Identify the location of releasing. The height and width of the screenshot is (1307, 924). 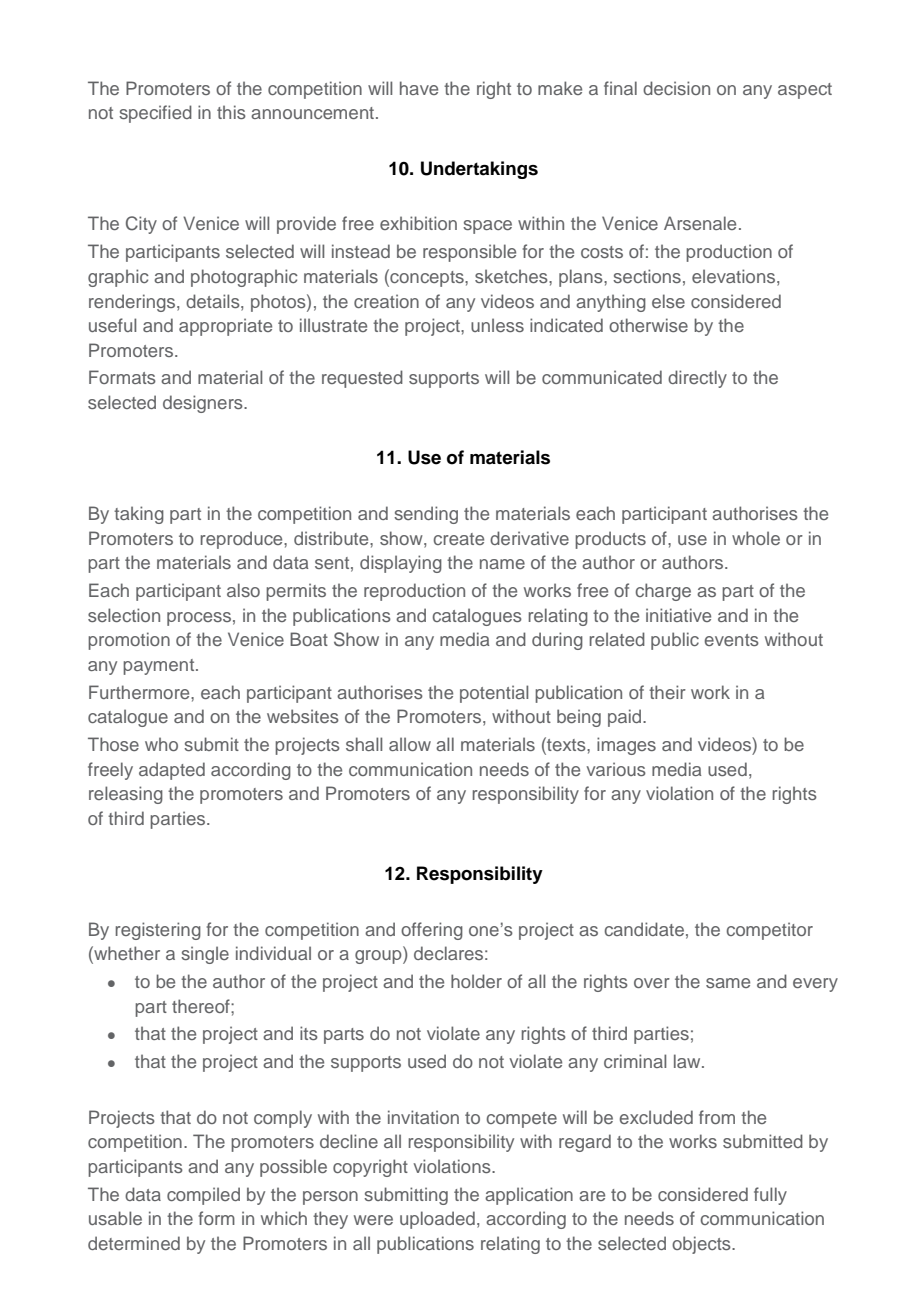
(126, 795).
